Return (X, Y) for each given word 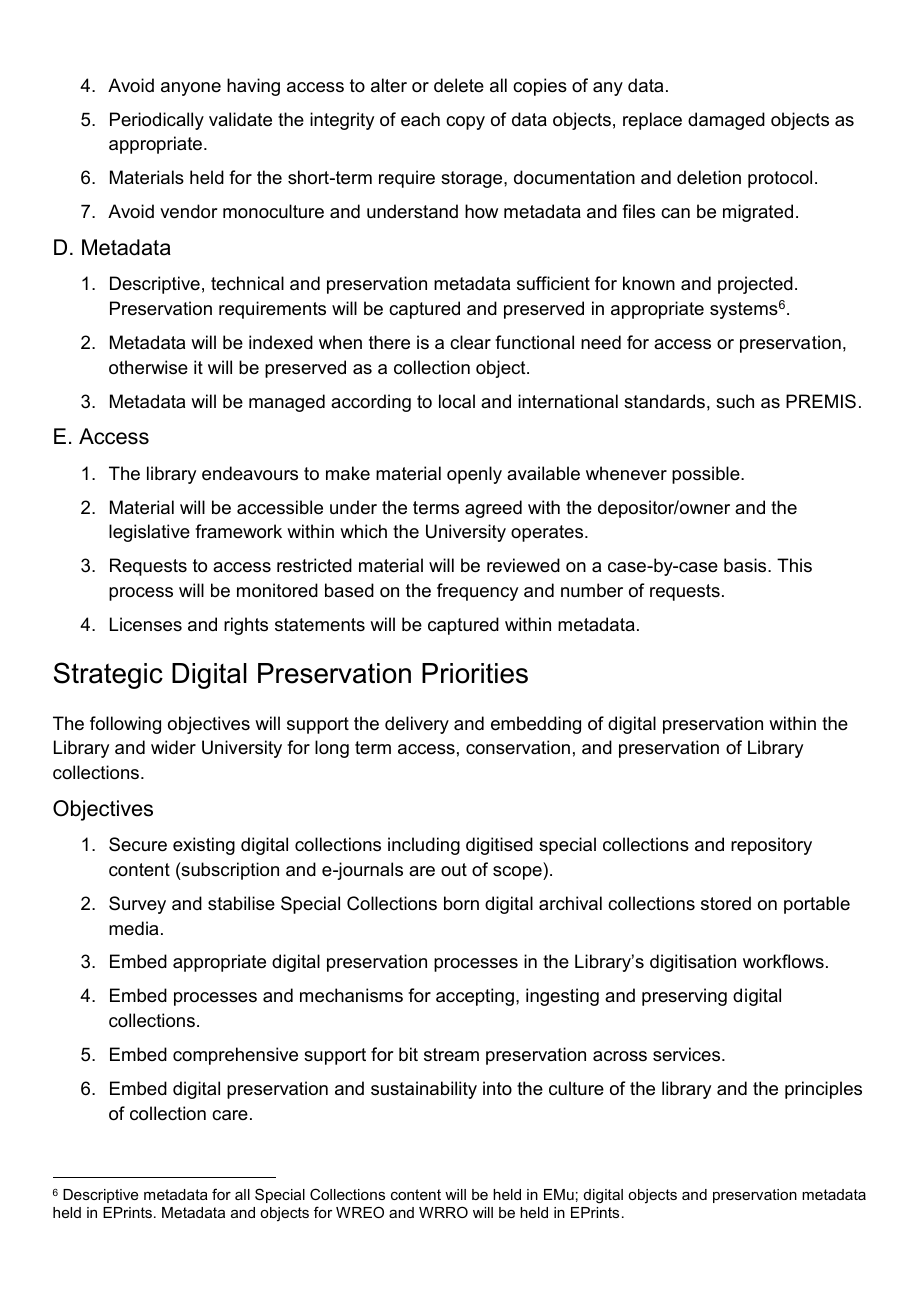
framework (238, 531)
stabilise (241, 903)
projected (755, 285)
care (230, 1115)
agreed (493, 509)
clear (470, 342)
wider (173, 747)
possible (707, 475)
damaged (726, 121)
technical (247, 283)
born (461, 903)
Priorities (475, 673)
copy (465, 123)
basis (746, 565)
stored (726, 903)
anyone (191, 89)
